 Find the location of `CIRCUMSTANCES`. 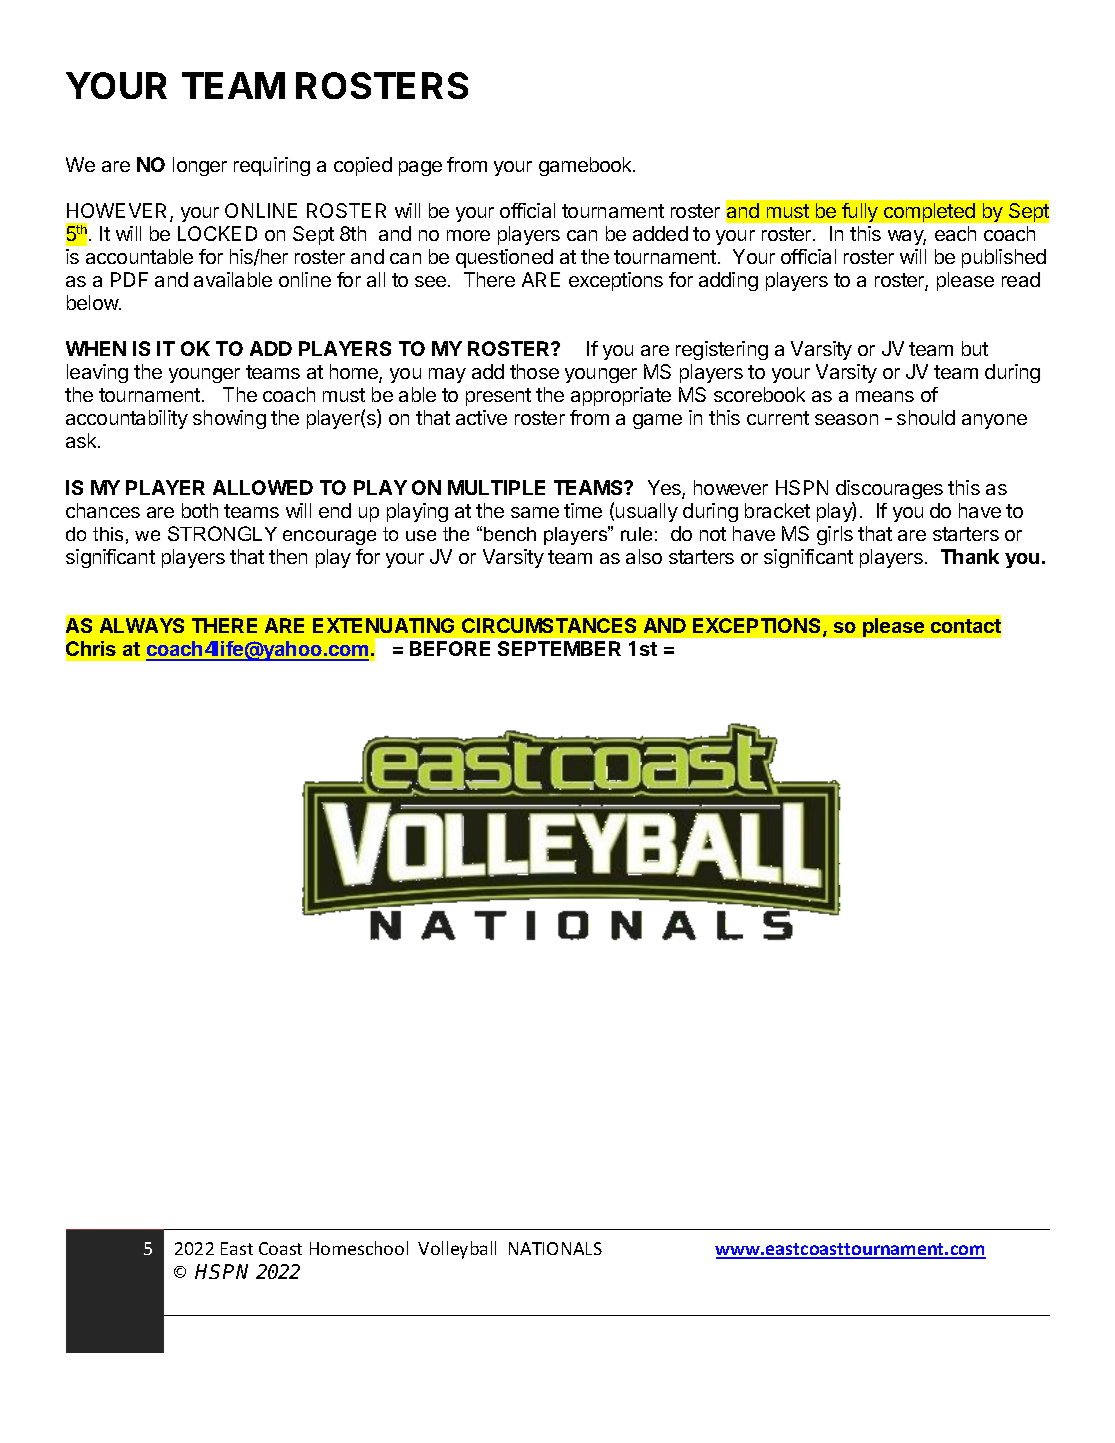

CIRCUMSTANCES is located at coordinates (549, 625).
